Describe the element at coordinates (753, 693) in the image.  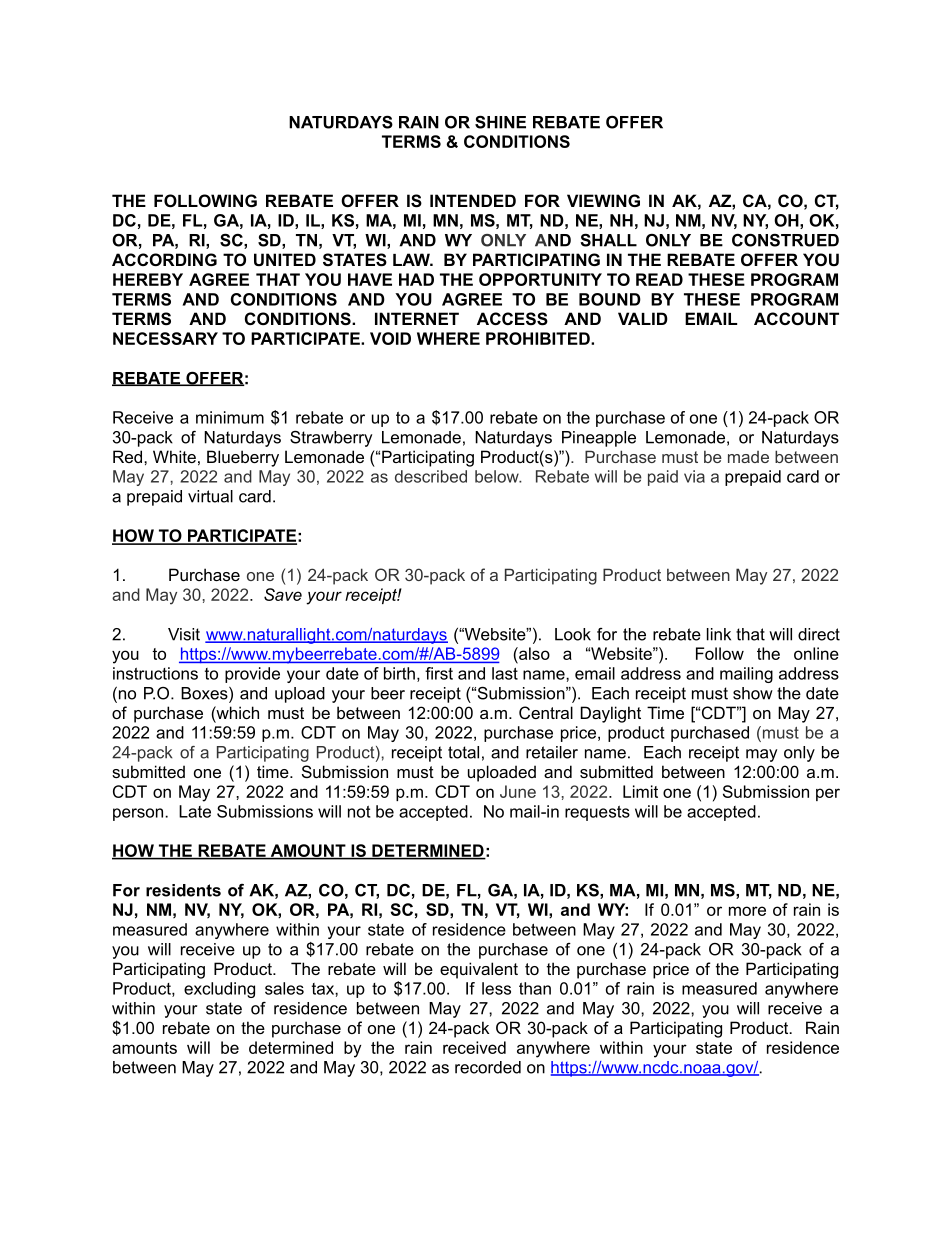
I see `show` at that location.
